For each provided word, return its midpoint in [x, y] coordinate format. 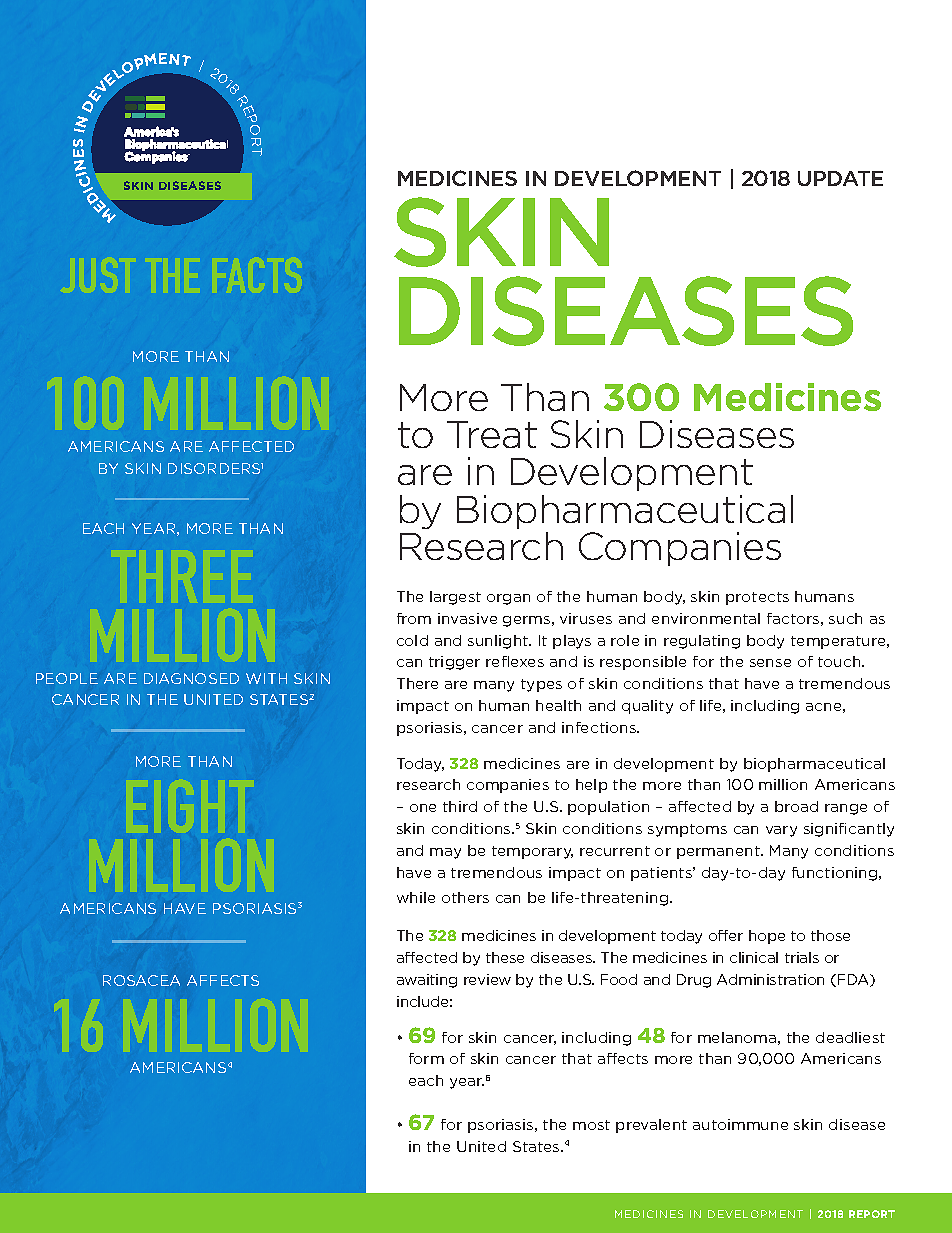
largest [455, 598]
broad [796, 806]
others [465, 897]
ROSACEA [141, 980]
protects [757, 598]
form [426, 1058]
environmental [706, 618]
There [417, 683]
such [845, 618]
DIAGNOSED [191, 678]
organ [508, 599]
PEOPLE [67, 678]
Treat [492, 434]
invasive [467, 618]
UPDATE [840, 178]
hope [767, 937]
